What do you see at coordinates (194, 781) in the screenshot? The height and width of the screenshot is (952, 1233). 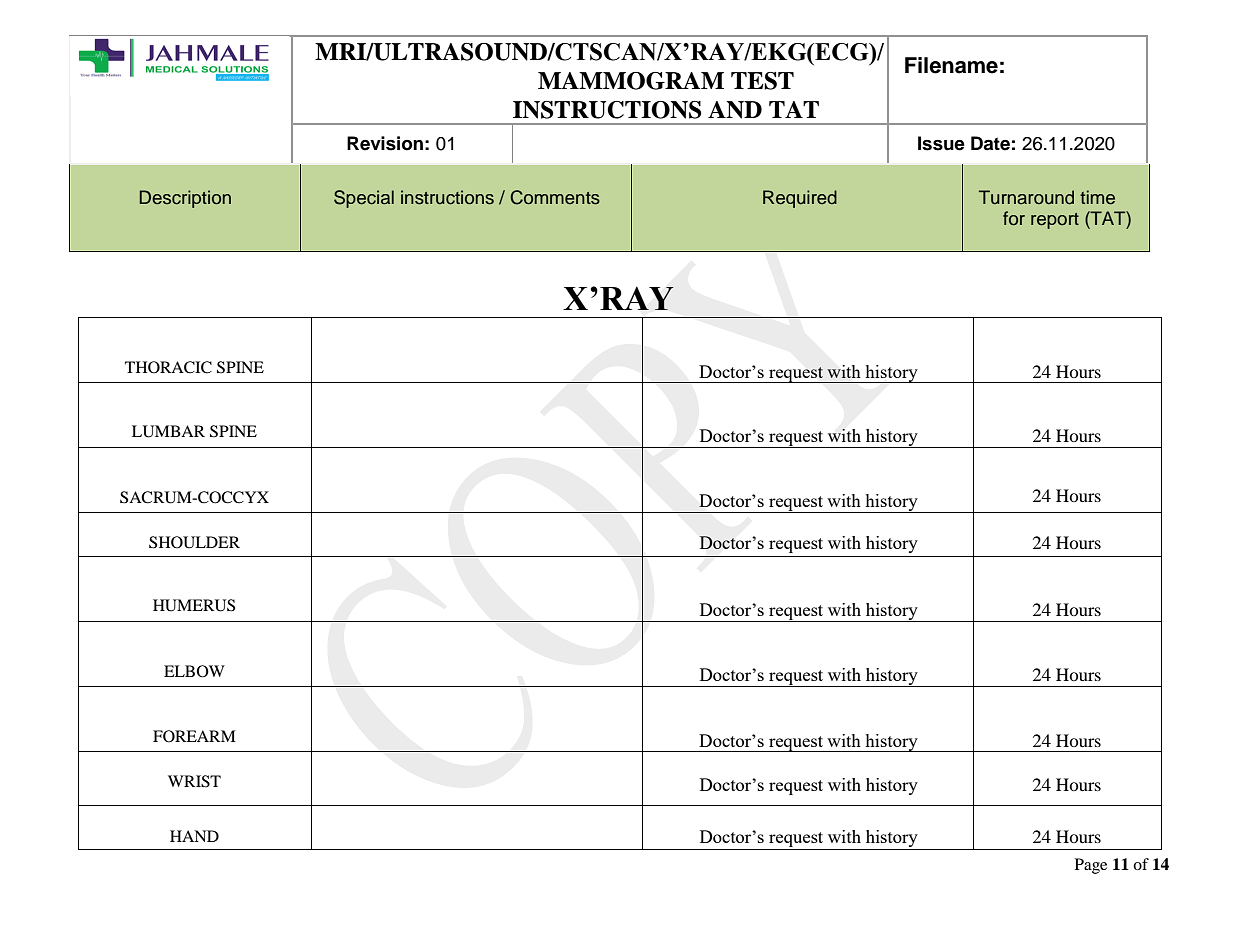 I see `WRIST` at bounding box center [194, 781].
